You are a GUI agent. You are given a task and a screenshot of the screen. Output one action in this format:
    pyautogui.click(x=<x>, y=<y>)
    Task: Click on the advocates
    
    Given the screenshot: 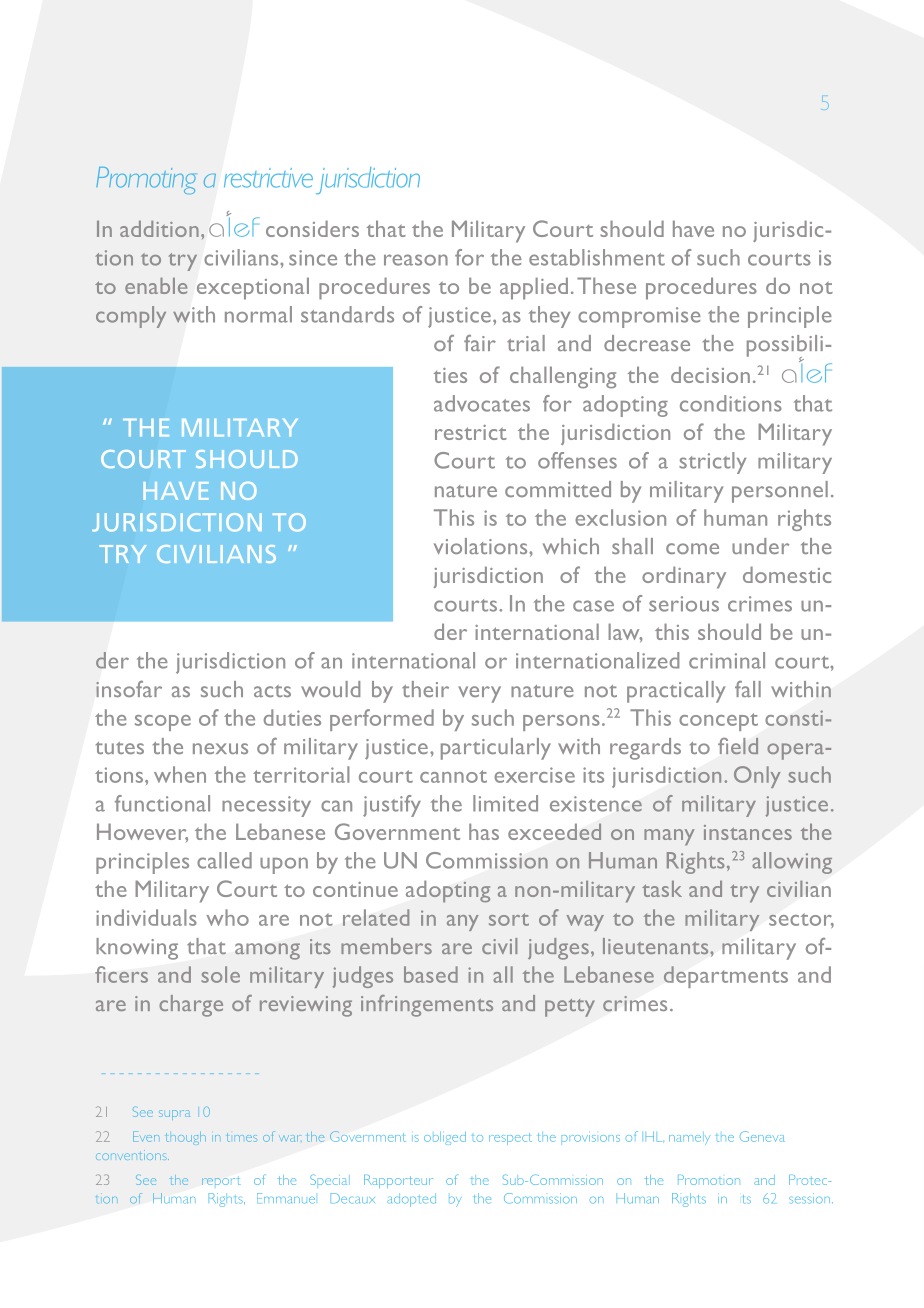 What is the action you would take?
    pyautogui.click(x=482, y=403)
